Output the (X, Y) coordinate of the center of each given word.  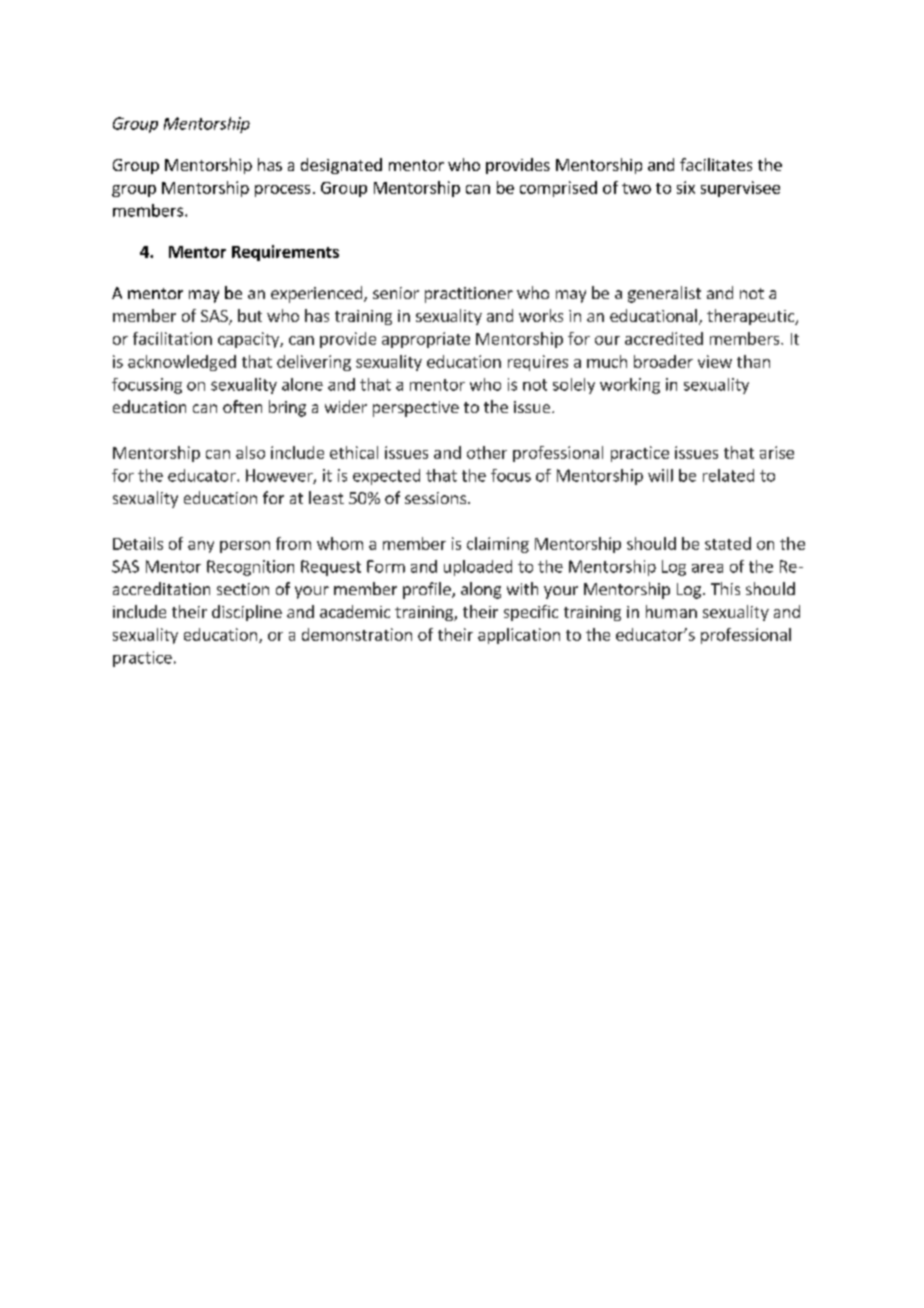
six (686, 187)
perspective (416, 409)
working (630, 386)
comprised (558, 189)
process (282, 191)
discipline (247, 613)
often (242, 406)
